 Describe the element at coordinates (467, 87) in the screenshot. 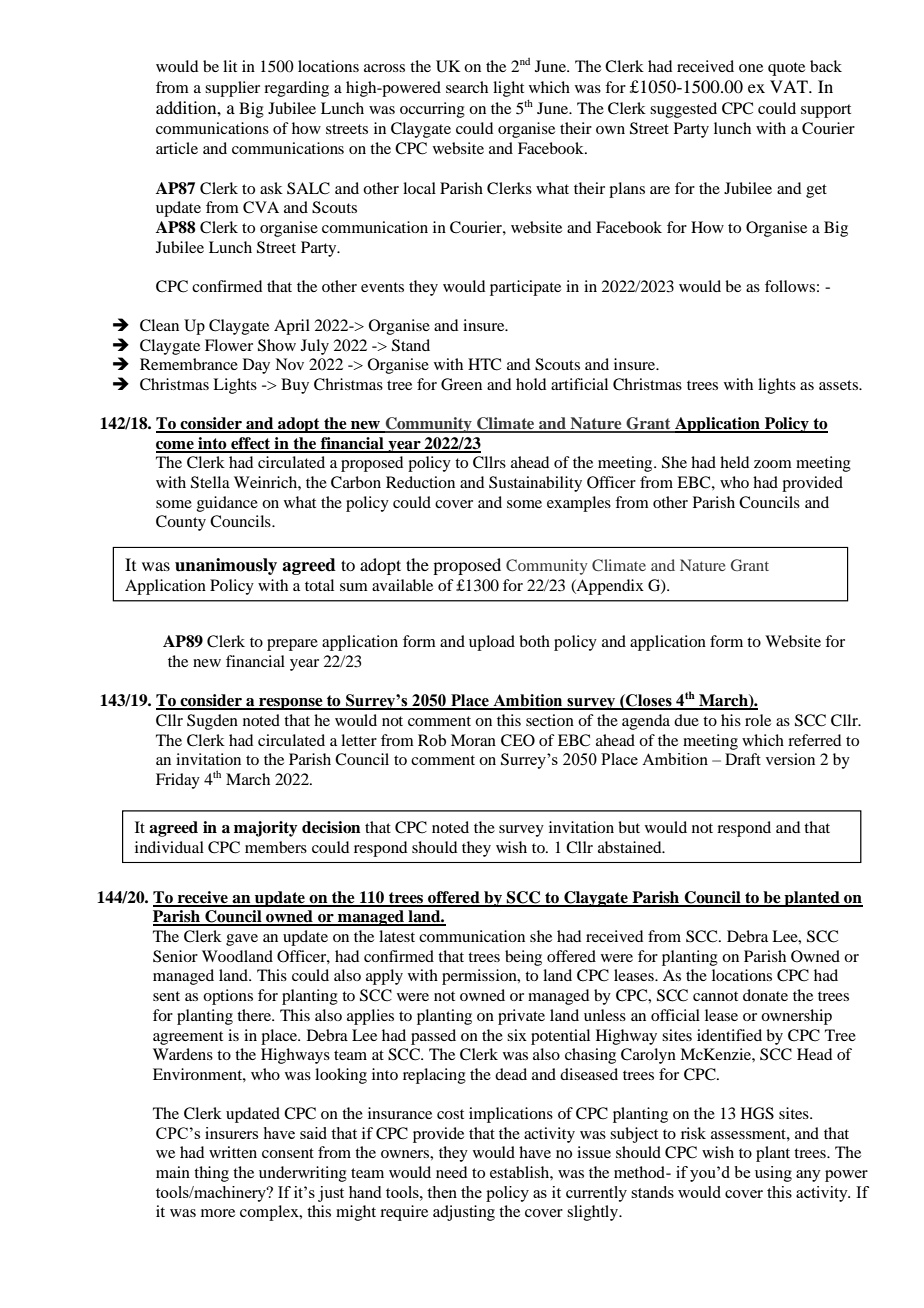

I see `search` at that location.
